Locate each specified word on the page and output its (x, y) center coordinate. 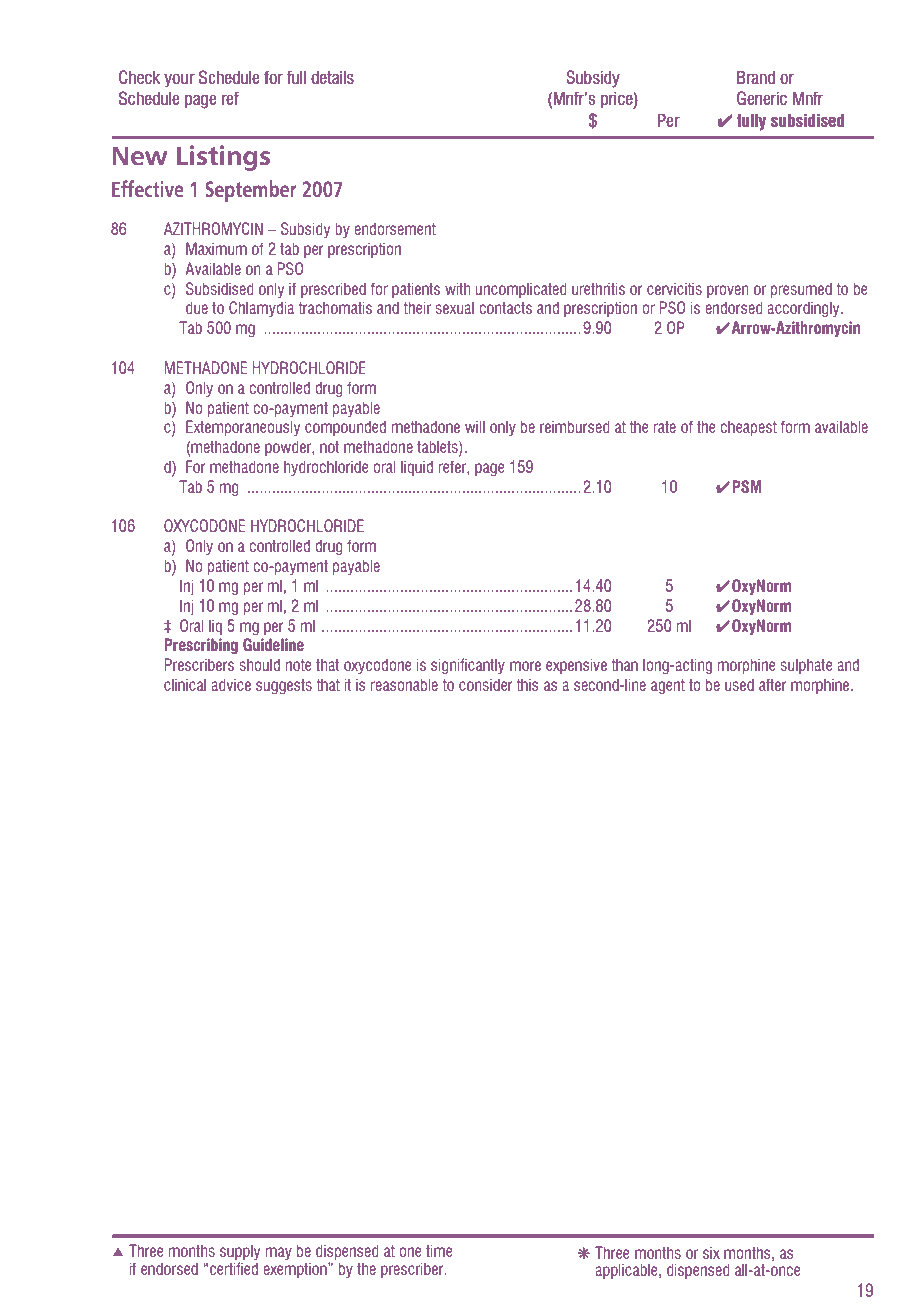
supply (240, 1253)
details (333, 77)
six (711, 1252)
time (439, 1250)
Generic (762, 98)
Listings (223, 158)
